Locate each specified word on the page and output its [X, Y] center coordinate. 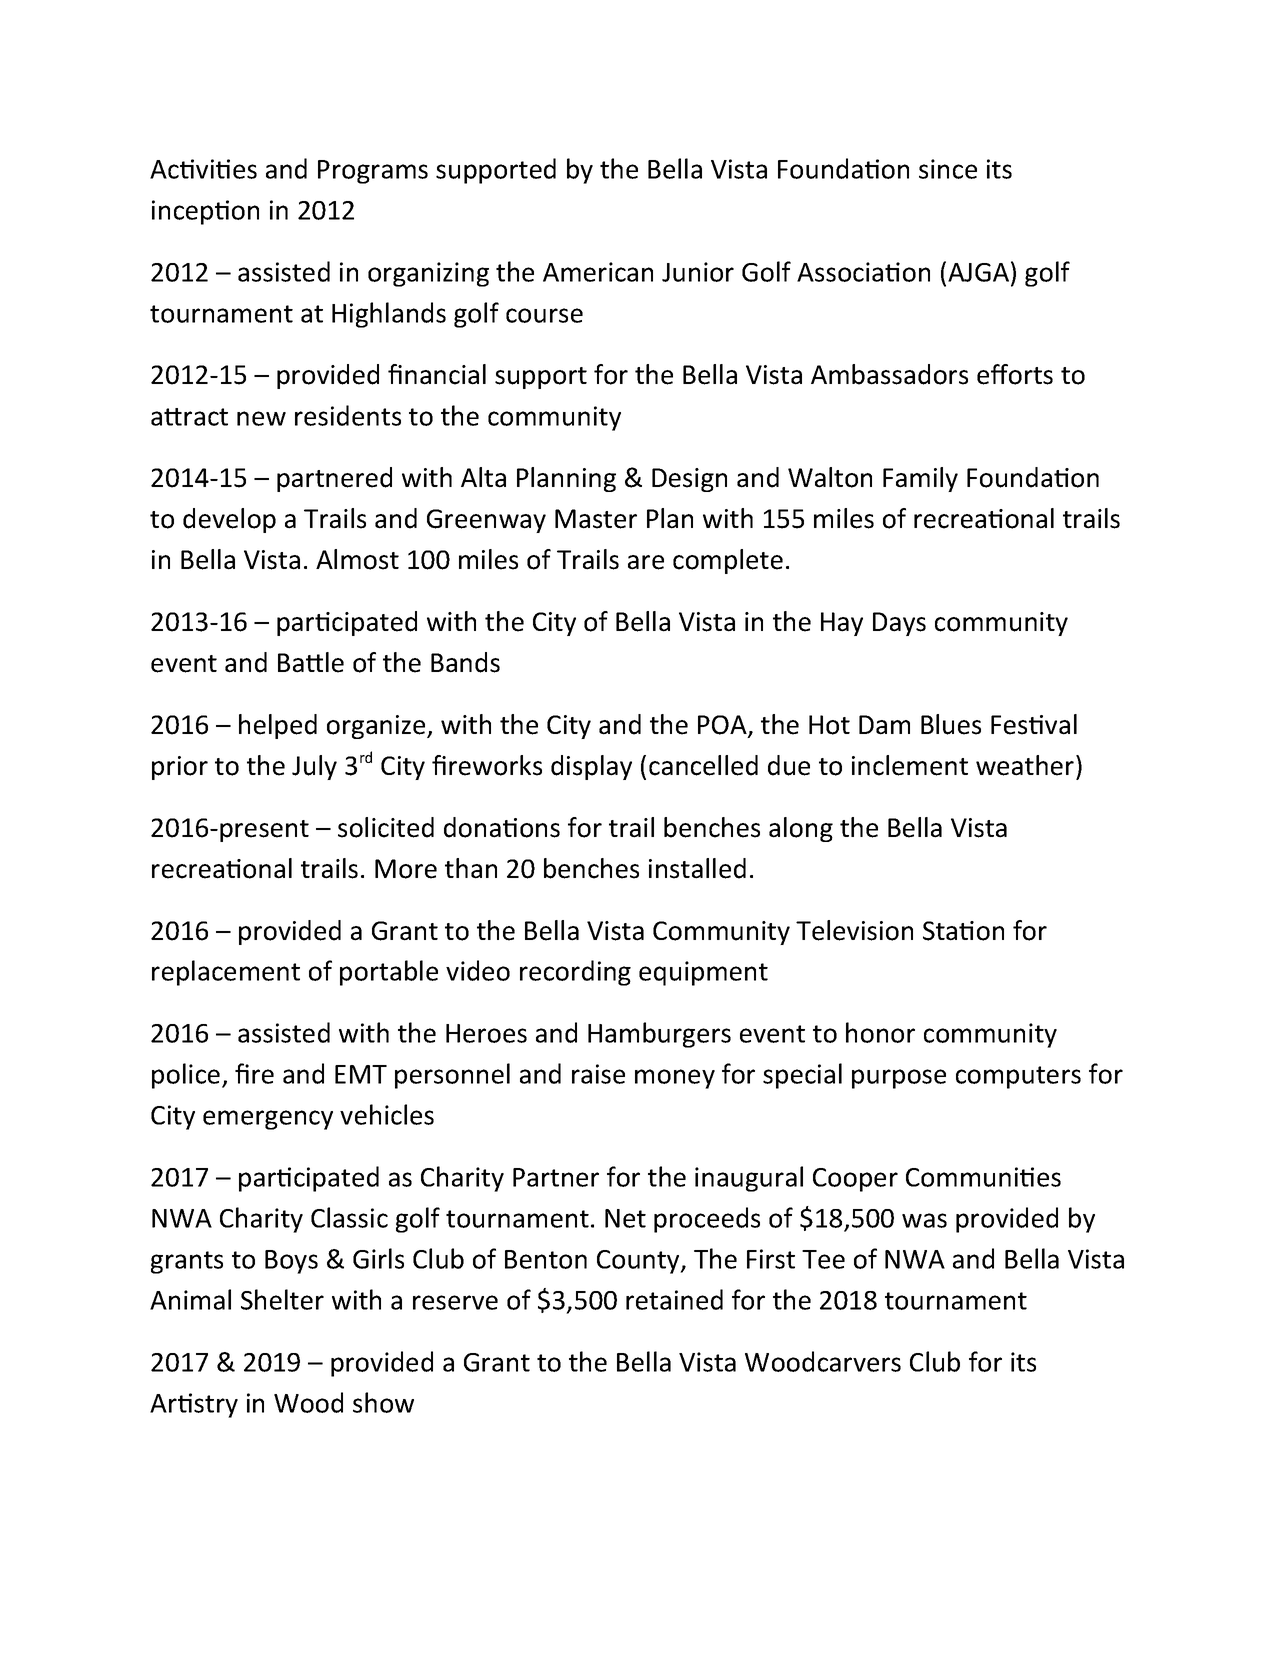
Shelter [282, 1299]
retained [674, 1299]
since [948, 169]
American [598, 272]
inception [205, 212]
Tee [823, 1259]
